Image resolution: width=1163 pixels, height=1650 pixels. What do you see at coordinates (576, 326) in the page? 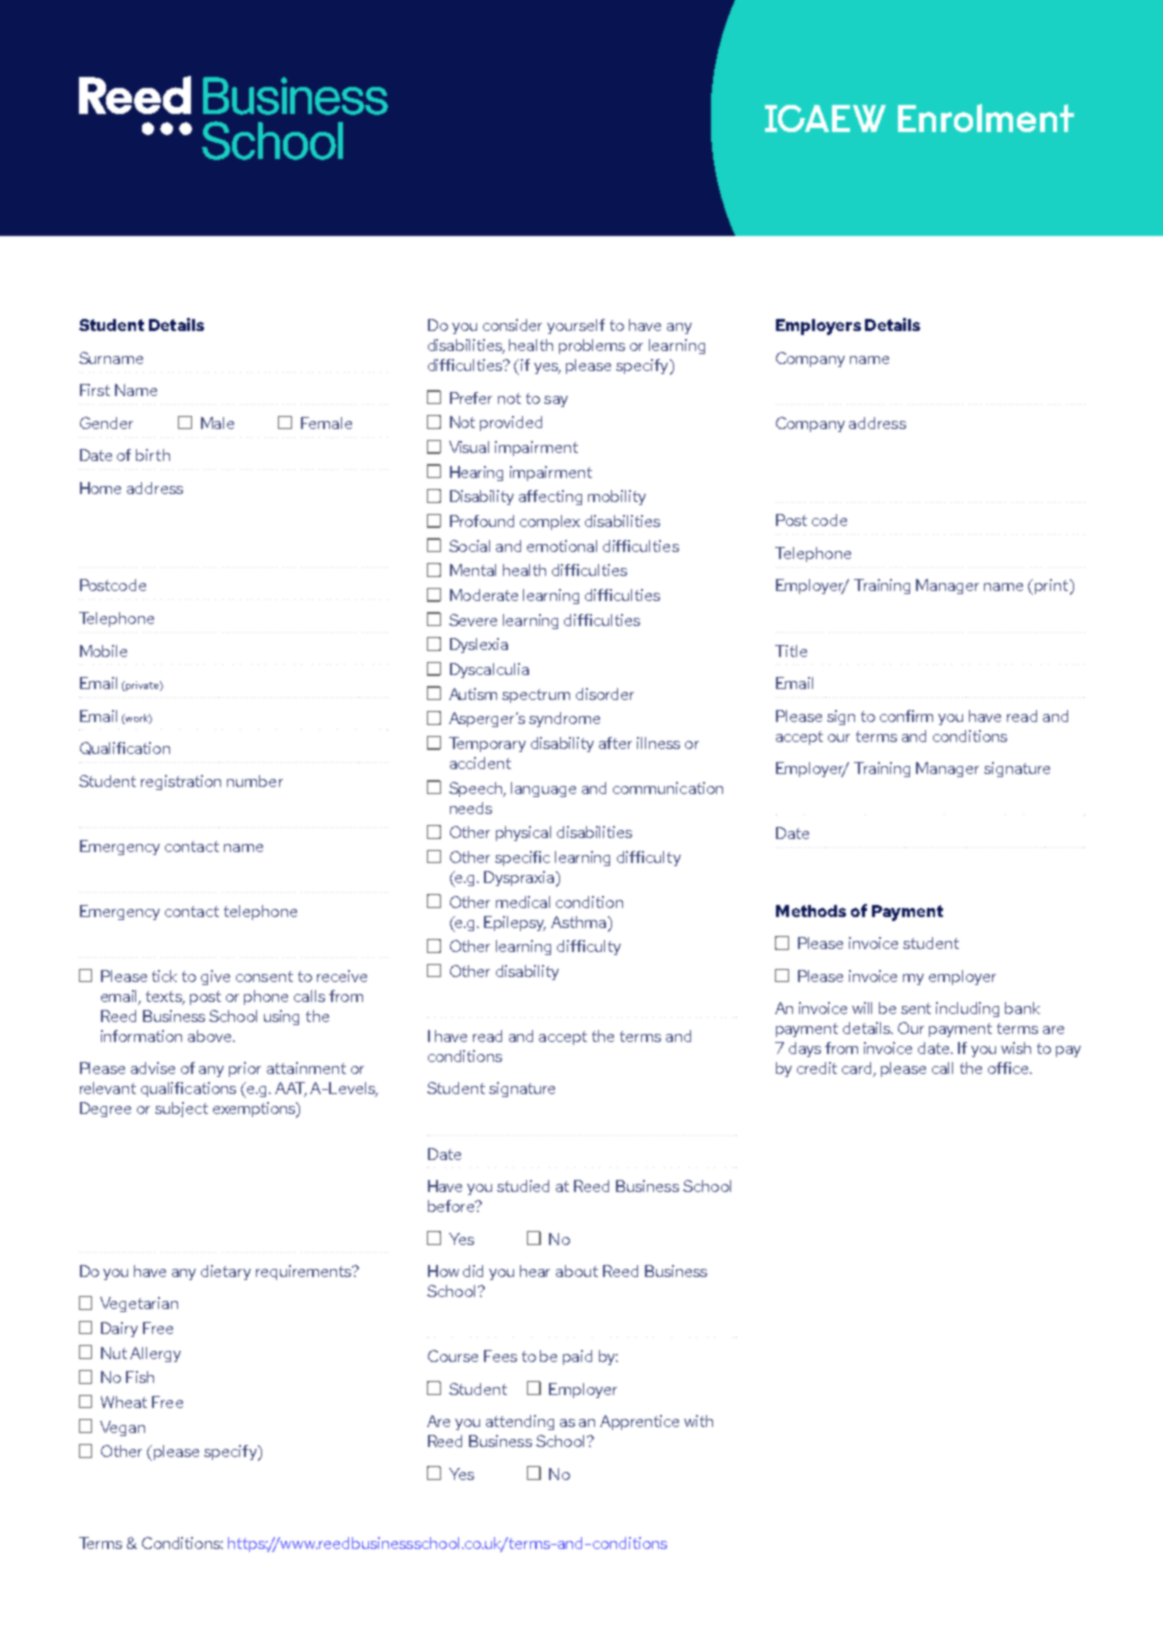
I see `yourself` at bounding box center [576, 326].
